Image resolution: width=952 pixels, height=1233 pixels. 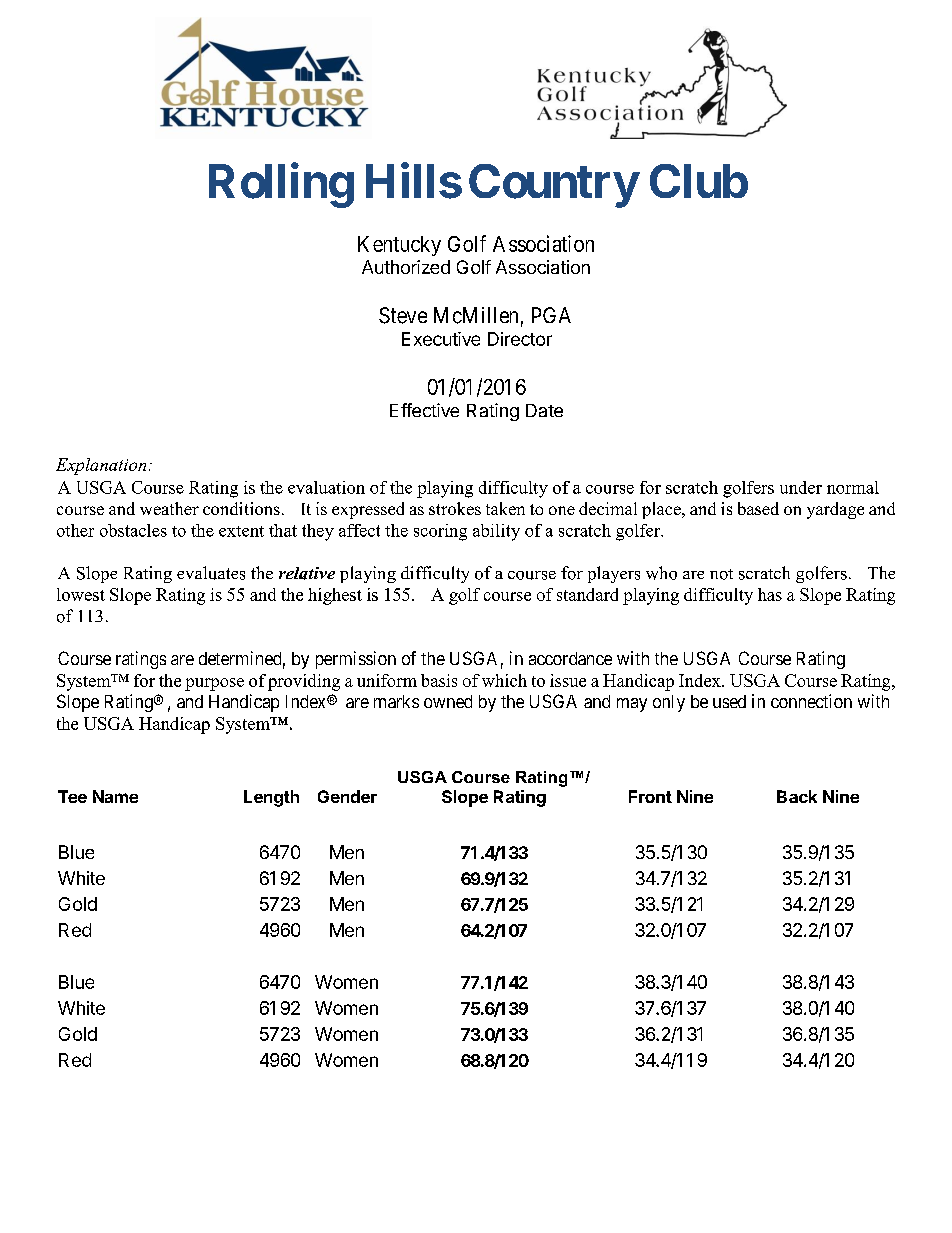 What do you see at coordinates (169, 508) in the screenshot?
I see `weather` at bounding box center [169, 508].
